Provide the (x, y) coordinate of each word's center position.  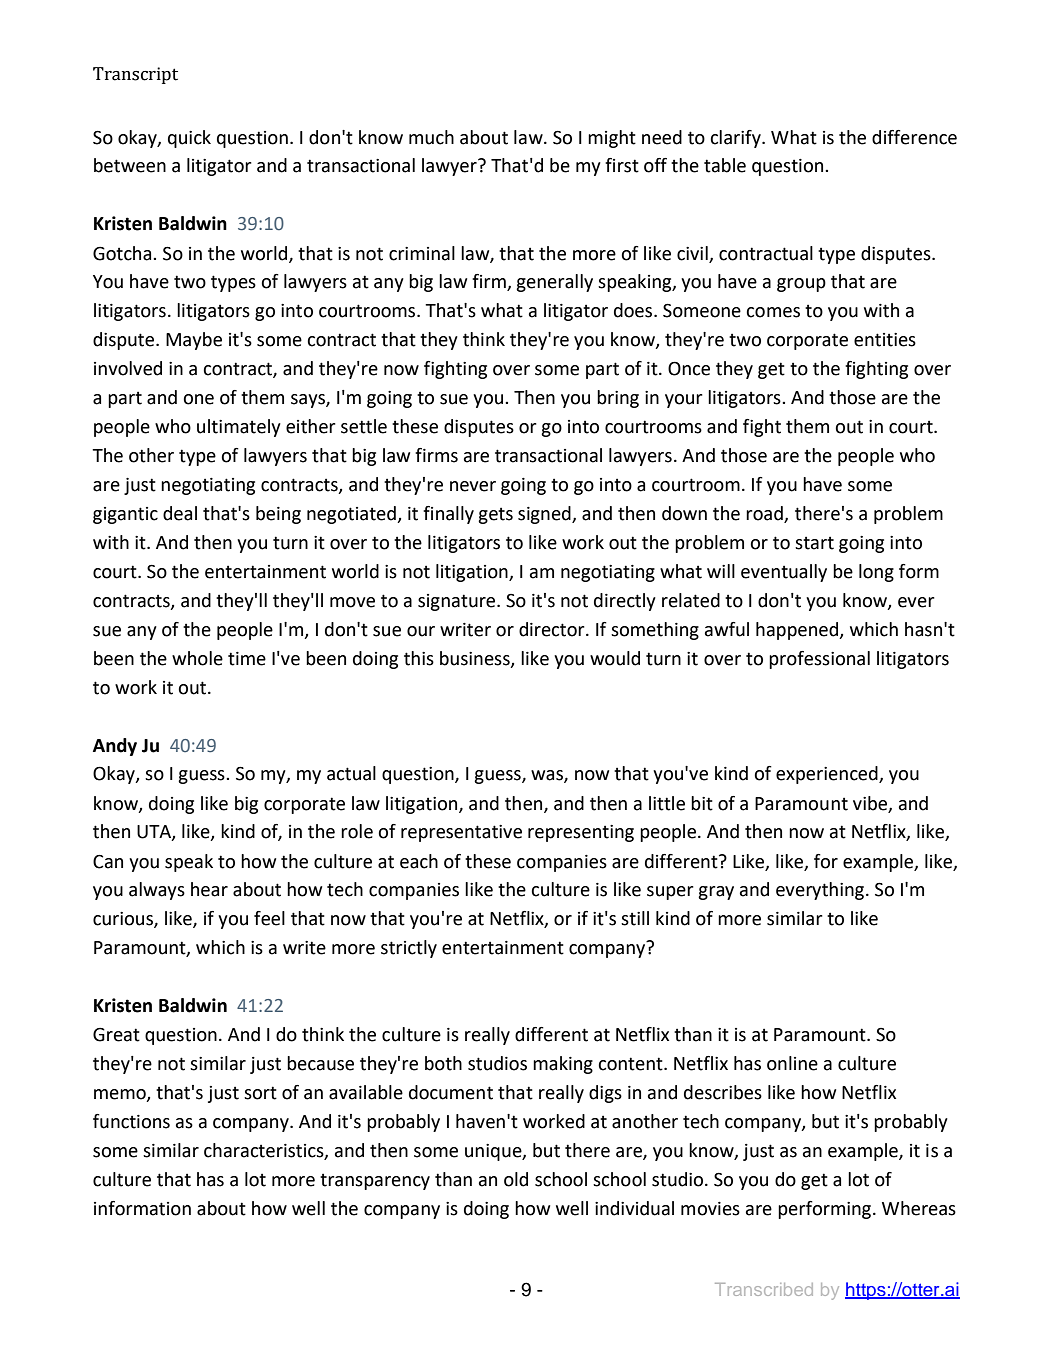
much (431, 137)
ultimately (239, 428)
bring (618, 399)
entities (885, 340)
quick (189, 139)
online (792, 1063)
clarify (736, 139)
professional (819, 660)
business (476, 659)
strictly (409, 949)
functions (131, 1121)
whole (197, 658)
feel (269, 918)
